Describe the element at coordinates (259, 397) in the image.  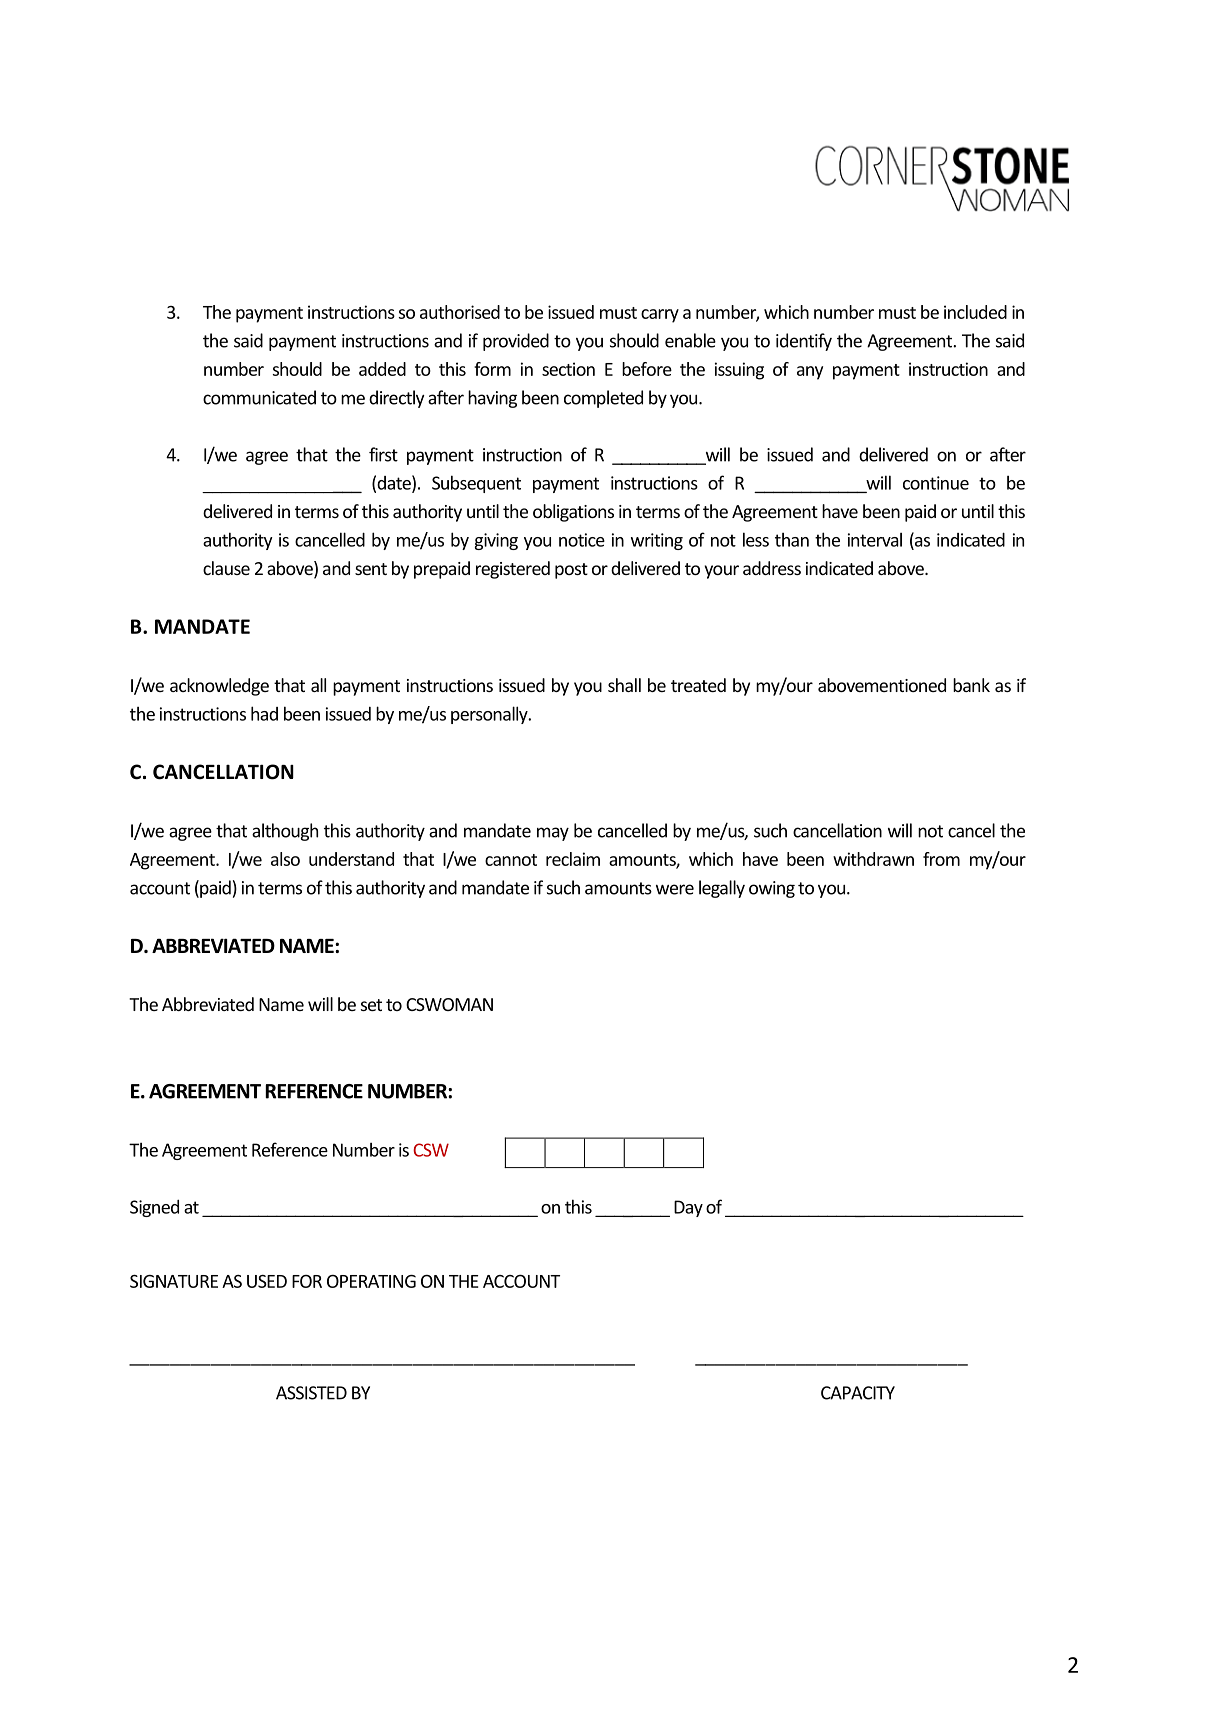
I see `communicated` at that location.
